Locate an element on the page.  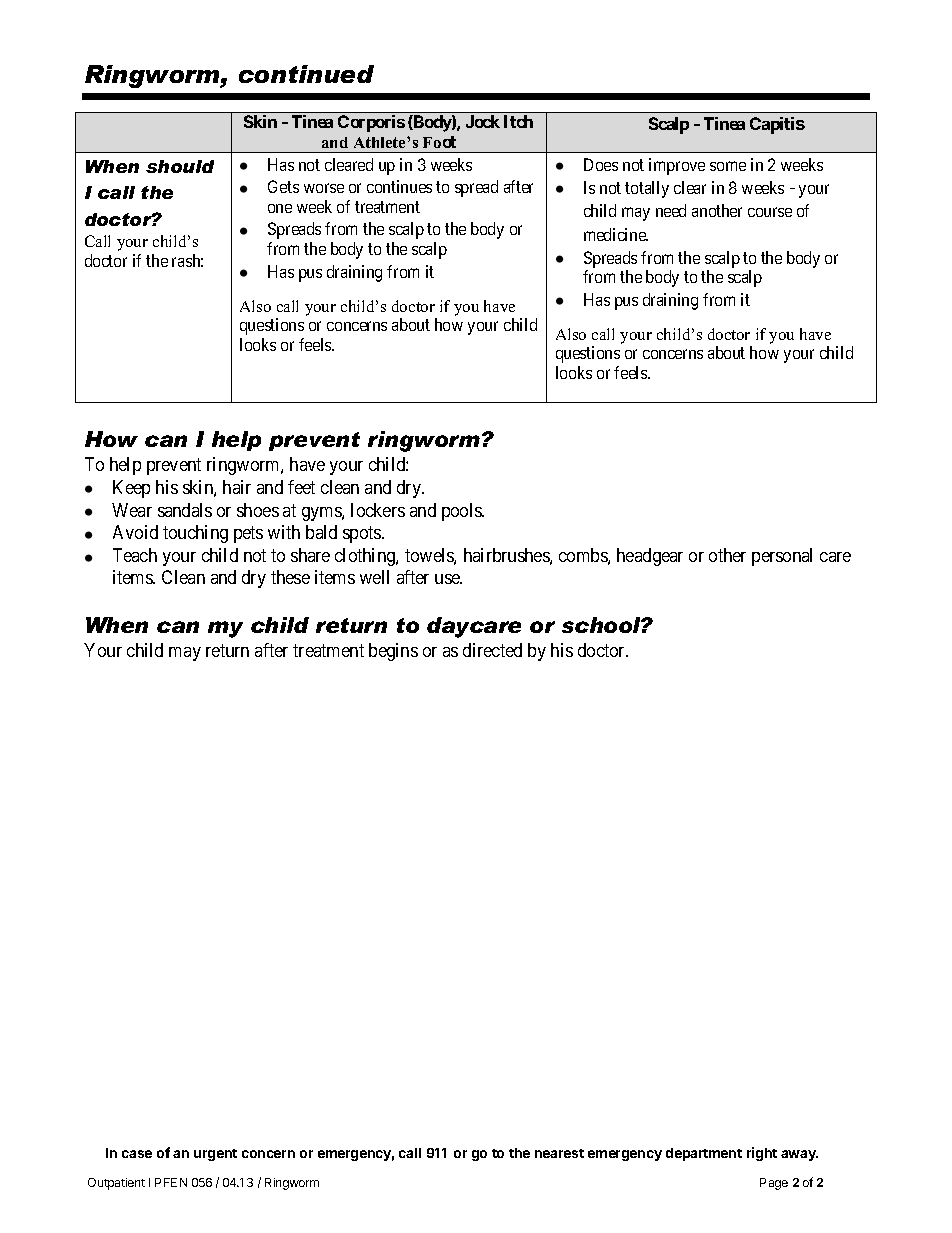
medicine is located at coordinates (616, 234).
